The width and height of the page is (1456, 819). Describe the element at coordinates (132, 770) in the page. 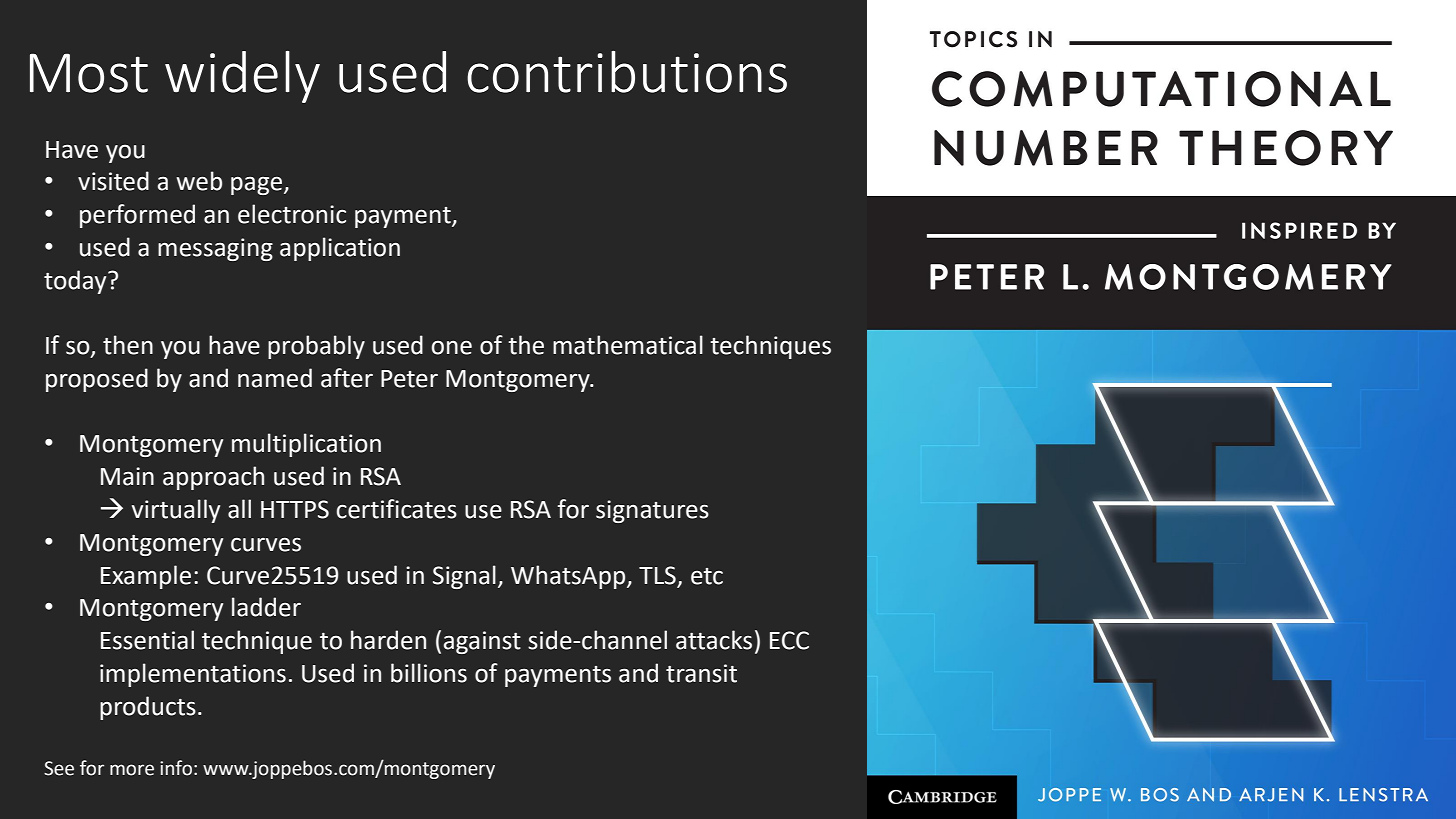

I see `more` at that location.
